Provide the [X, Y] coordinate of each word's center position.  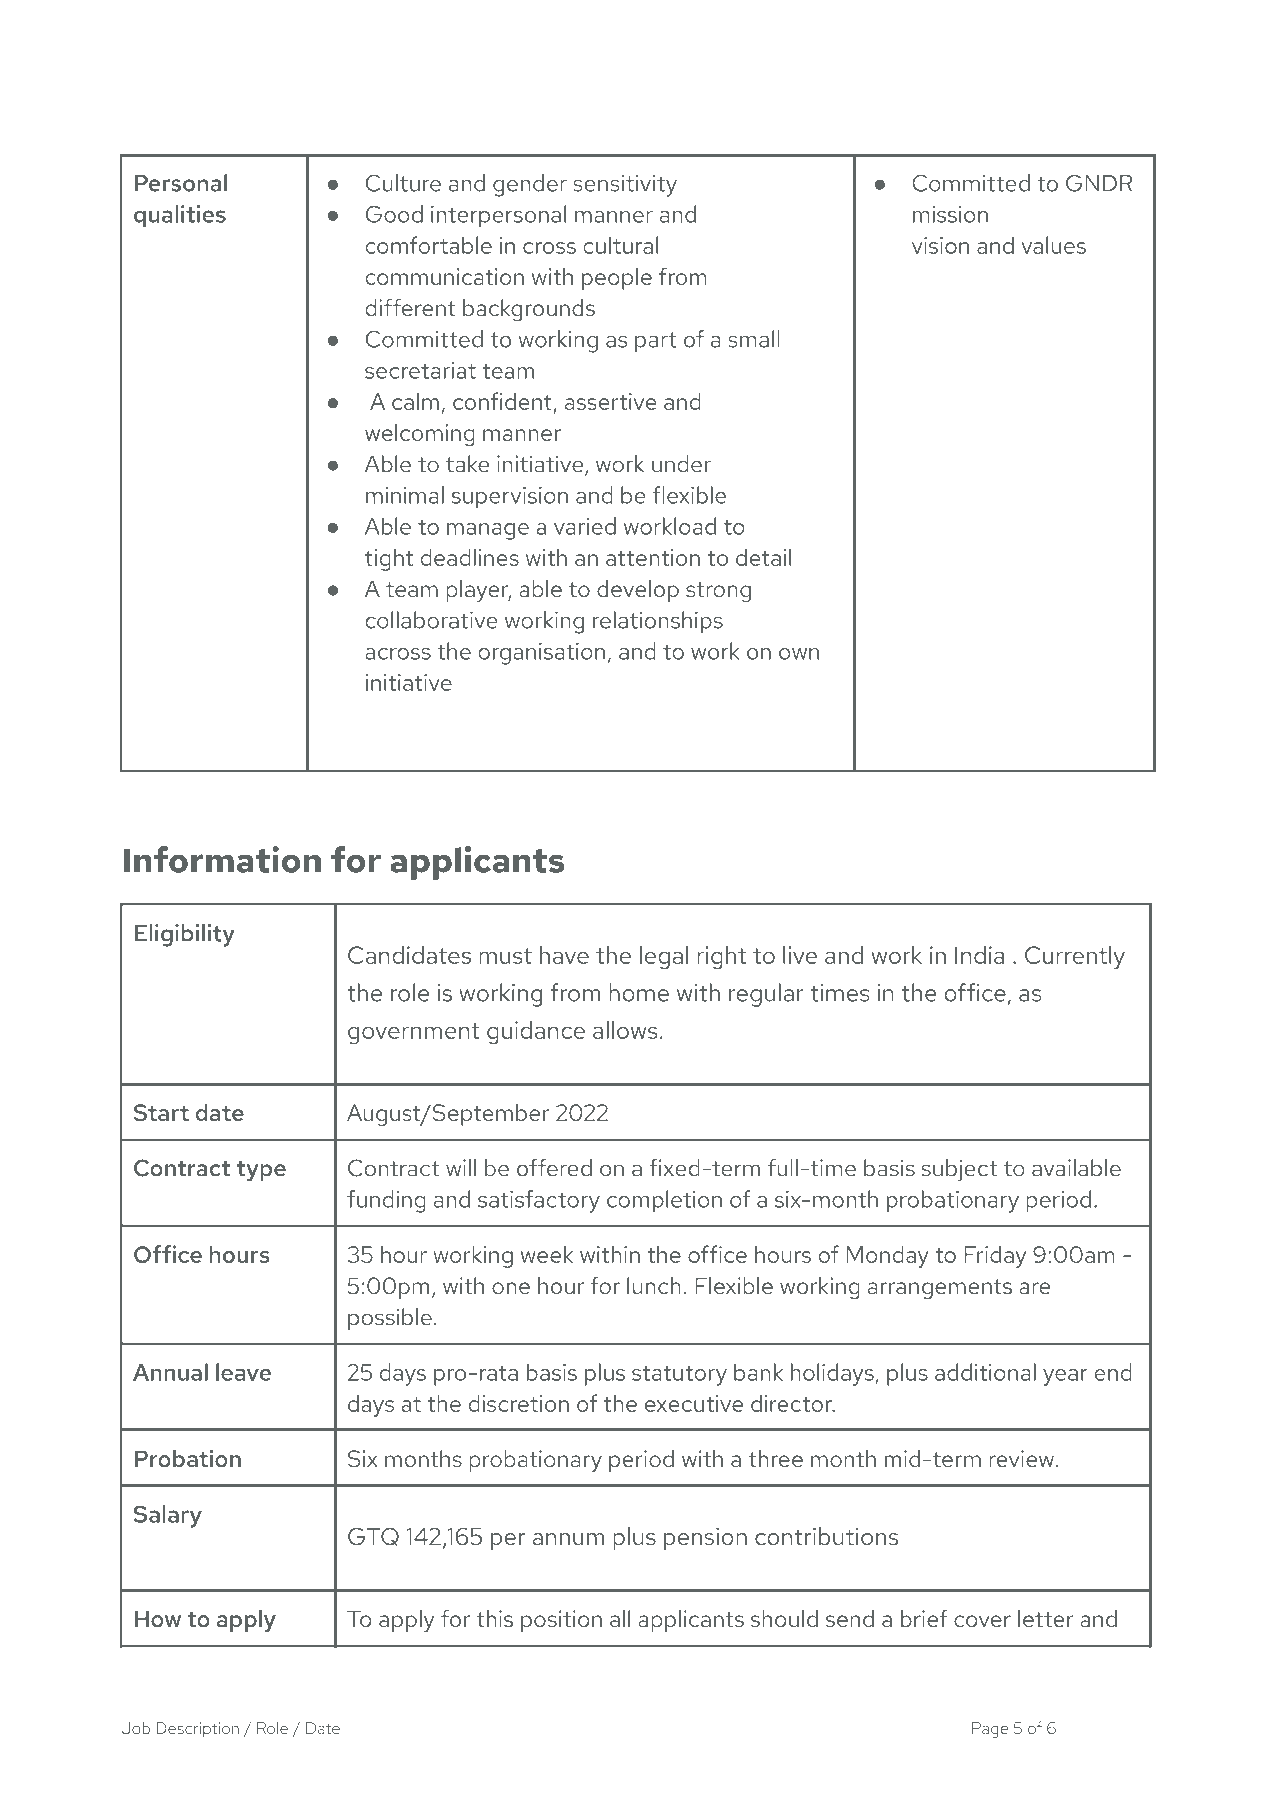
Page [990, 1730]
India [979, 955]
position [561, 1621]
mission [950, 214]
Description [197, 1730]
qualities [180, 216]
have [564, 955]
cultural [620, 245]
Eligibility [185, 935]
